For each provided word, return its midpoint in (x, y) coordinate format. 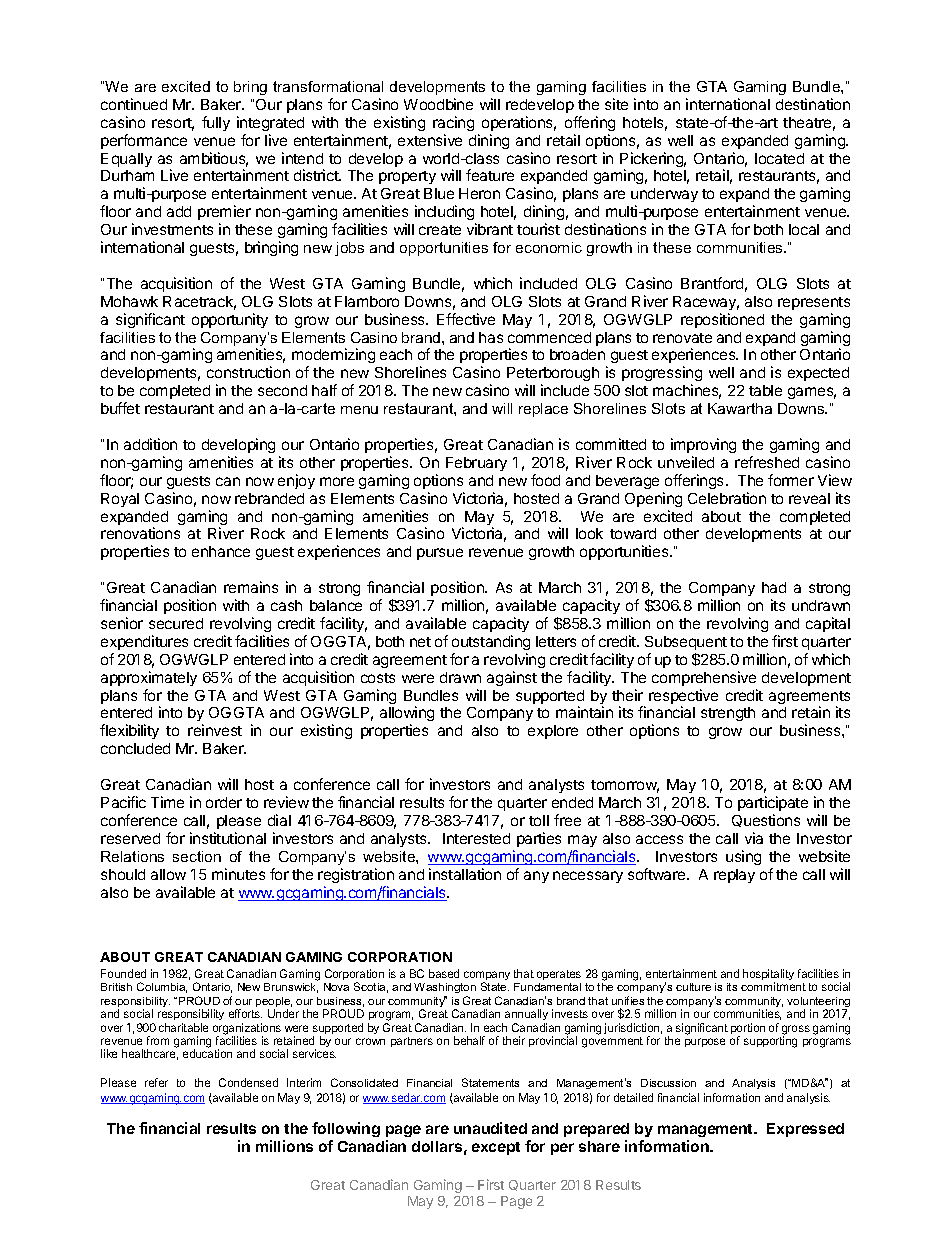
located (779, 158)
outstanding (491, 642)
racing (453, 123)
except (496, 1148)
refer (156, 1082)
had (774, 587)
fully (216, 123)
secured (176, 623)
